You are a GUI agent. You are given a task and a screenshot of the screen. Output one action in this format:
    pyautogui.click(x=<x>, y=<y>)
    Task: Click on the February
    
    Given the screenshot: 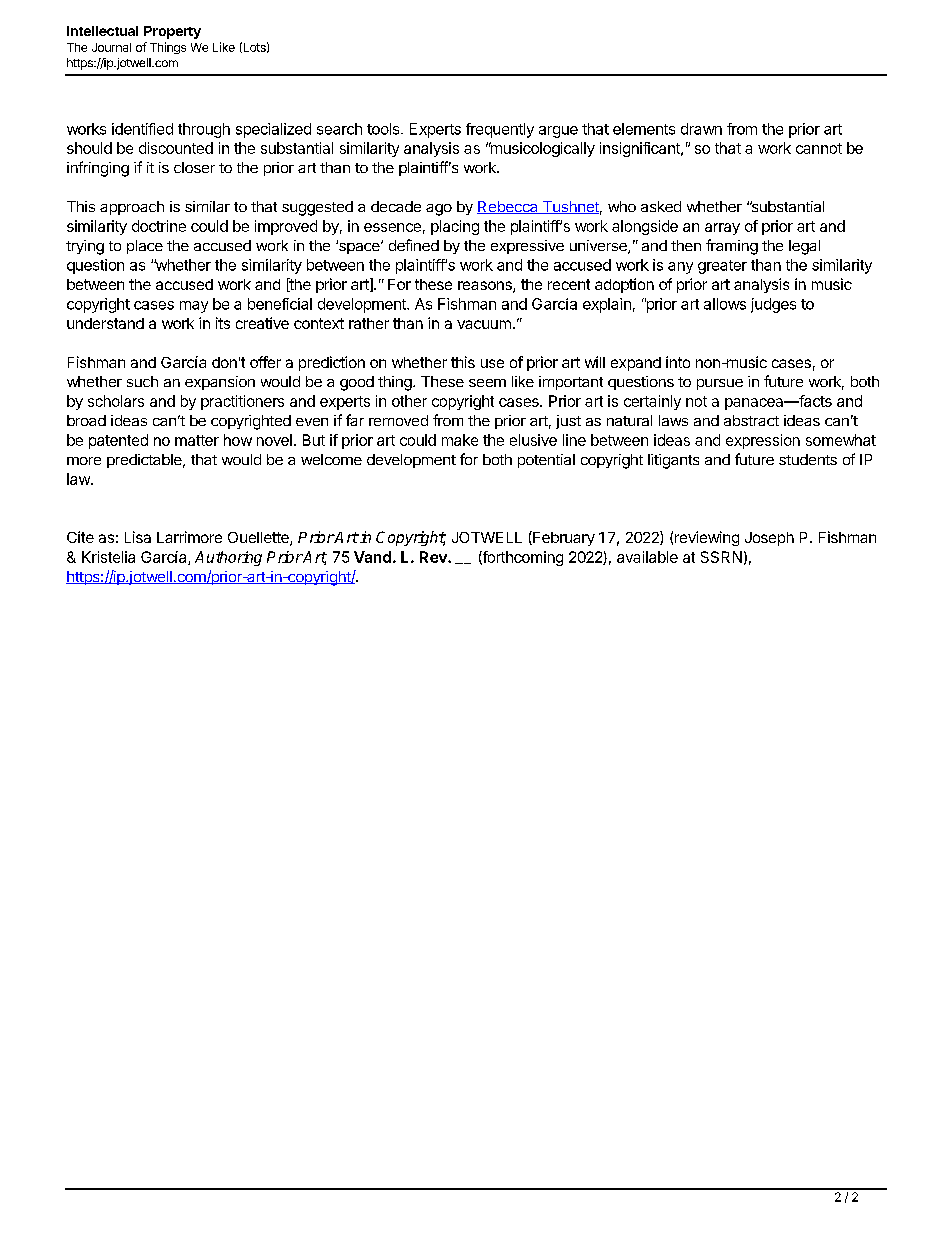 What is the action you would take?
    pyautogui.click(x=563, y=538)
